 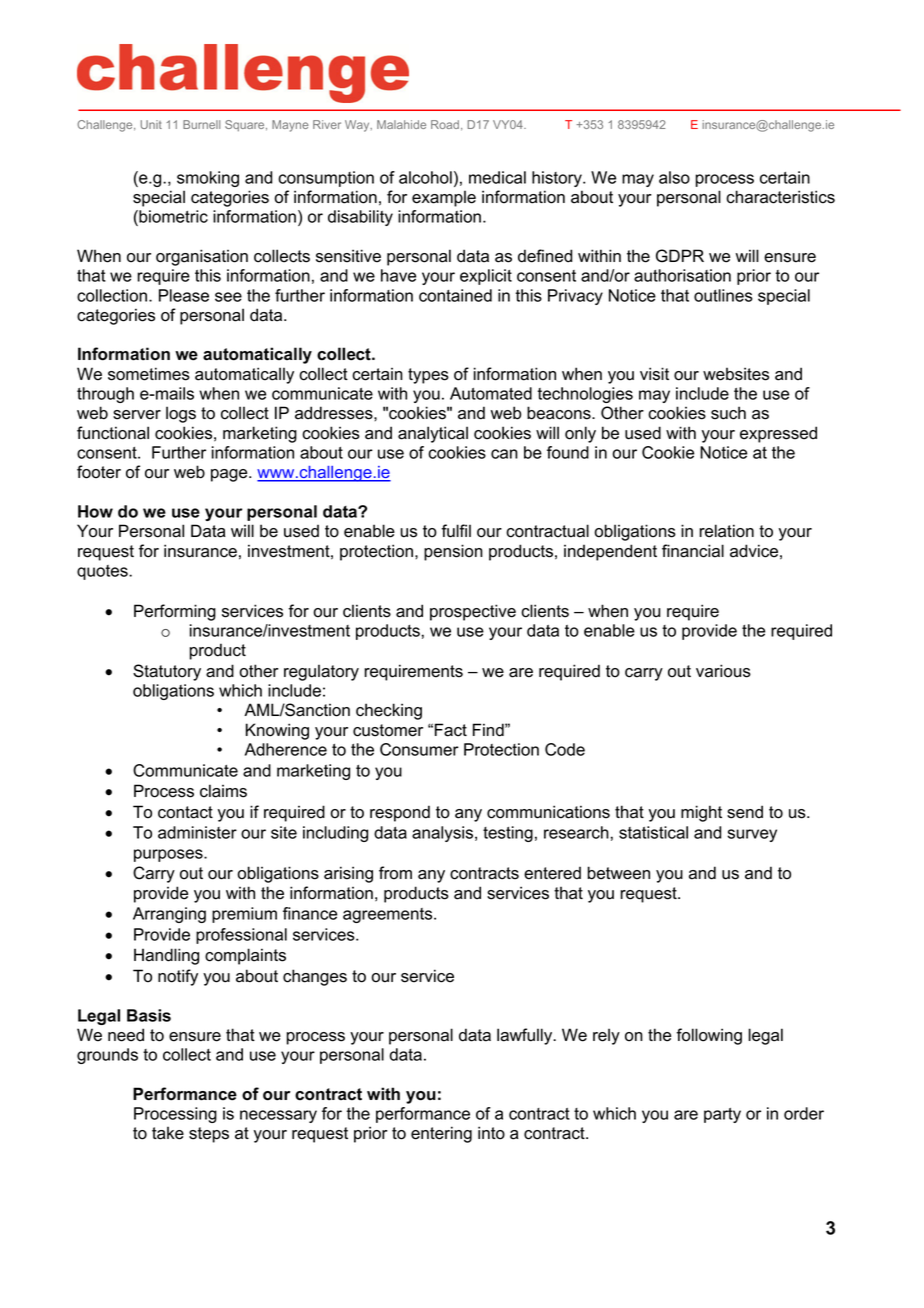 I want to click on entering, so click(x=441, y=1134).
